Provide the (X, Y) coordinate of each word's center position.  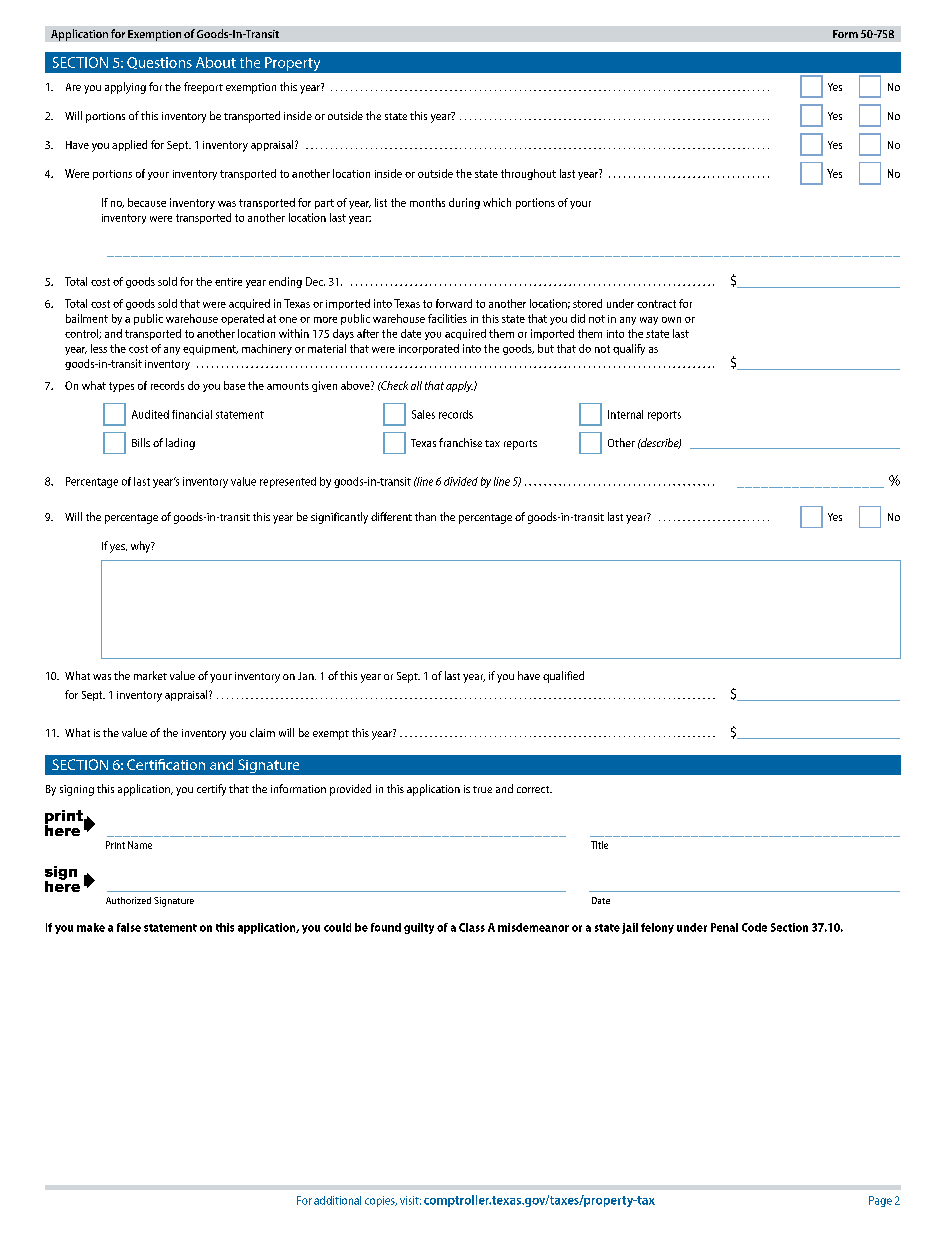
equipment (210, 350)
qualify (629, 349)
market (150, 675)
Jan (307, 676)
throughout (528, 174)
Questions (159, 63)
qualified (563, 677)
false (129, 927)
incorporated (429, 349)
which (497, 202)
